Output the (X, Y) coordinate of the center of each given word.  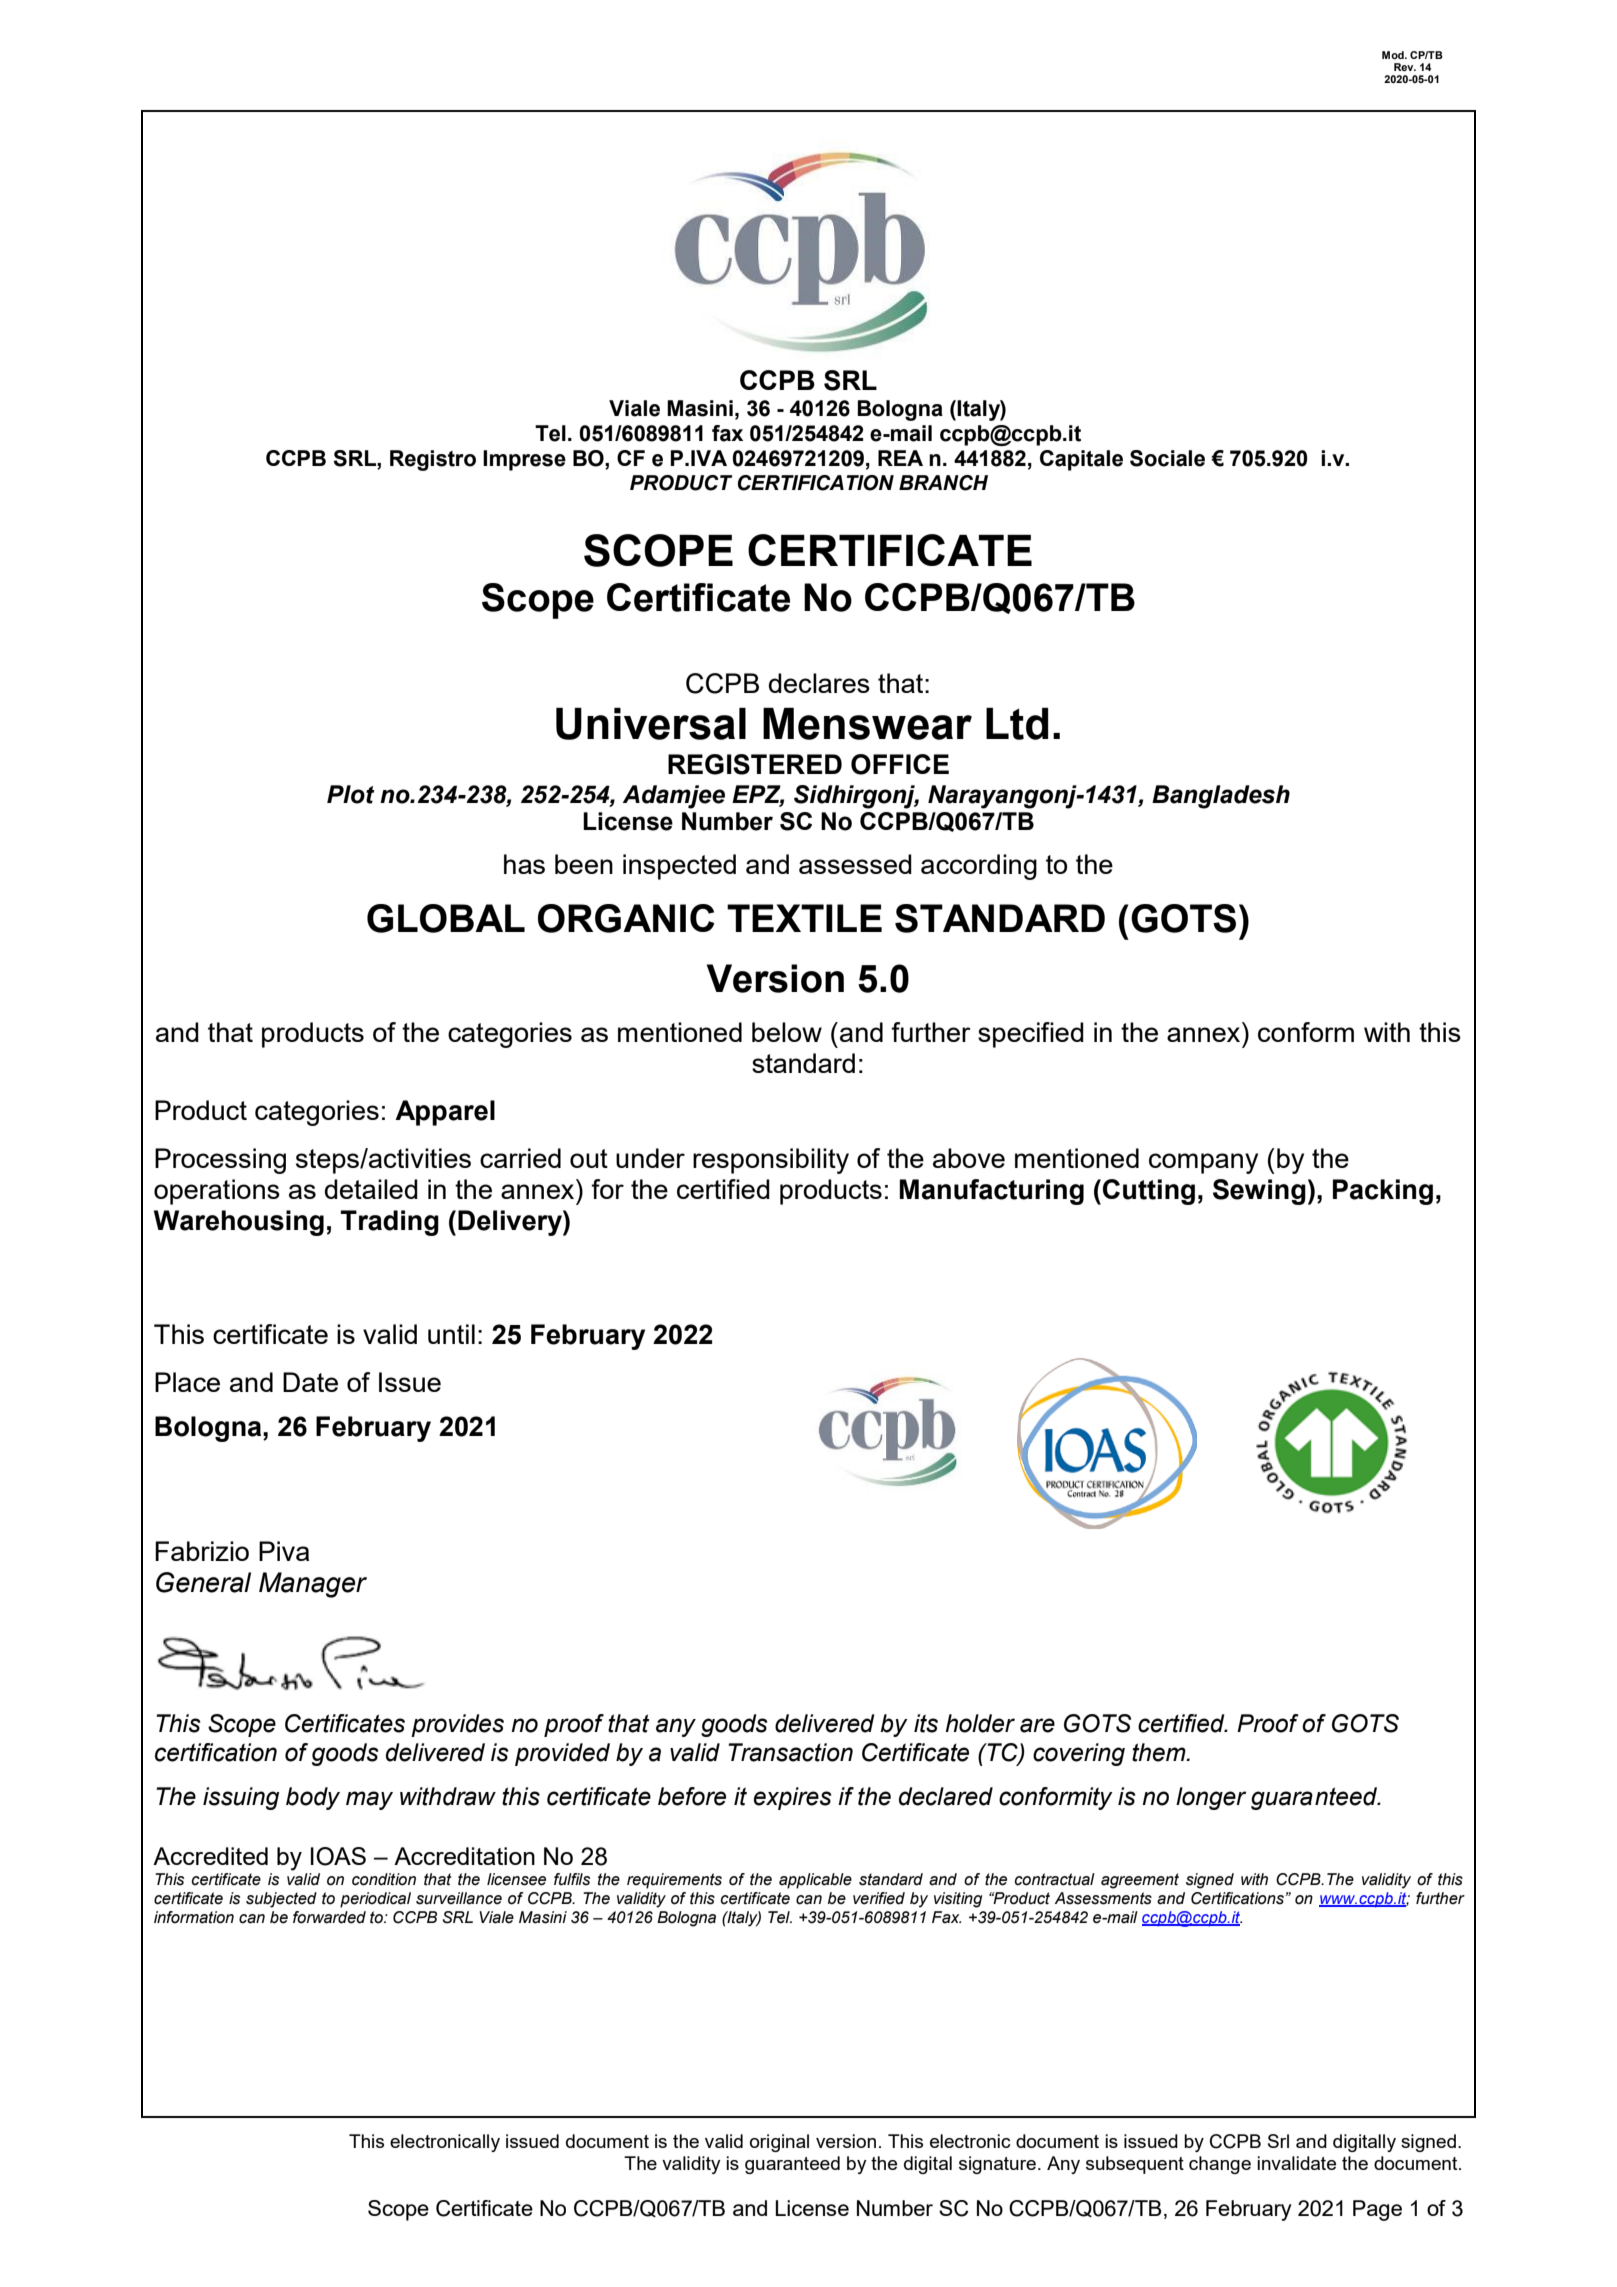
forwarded (329, 1917)
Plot (351, 794)
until (451, 1334)
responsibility (771, 1161)
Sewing (1259, 1192)
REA (900, 458)
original (779, 2143)
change (1220, 2165)
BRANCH (943, 483)
